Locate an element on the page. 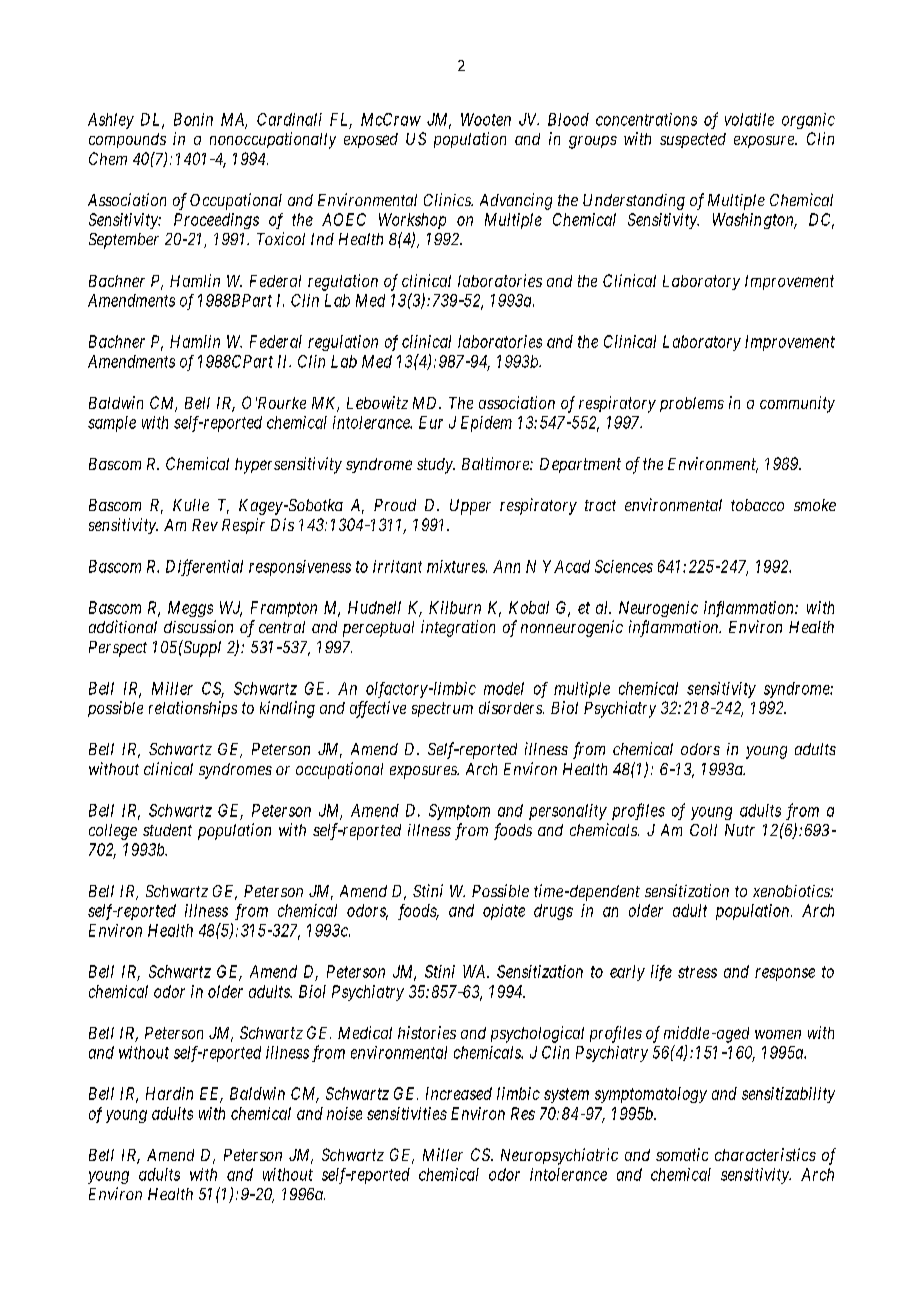 Image resolution: width=924 pixels, height=1307 pixels. suspected is located at coordinates (693, 140).
